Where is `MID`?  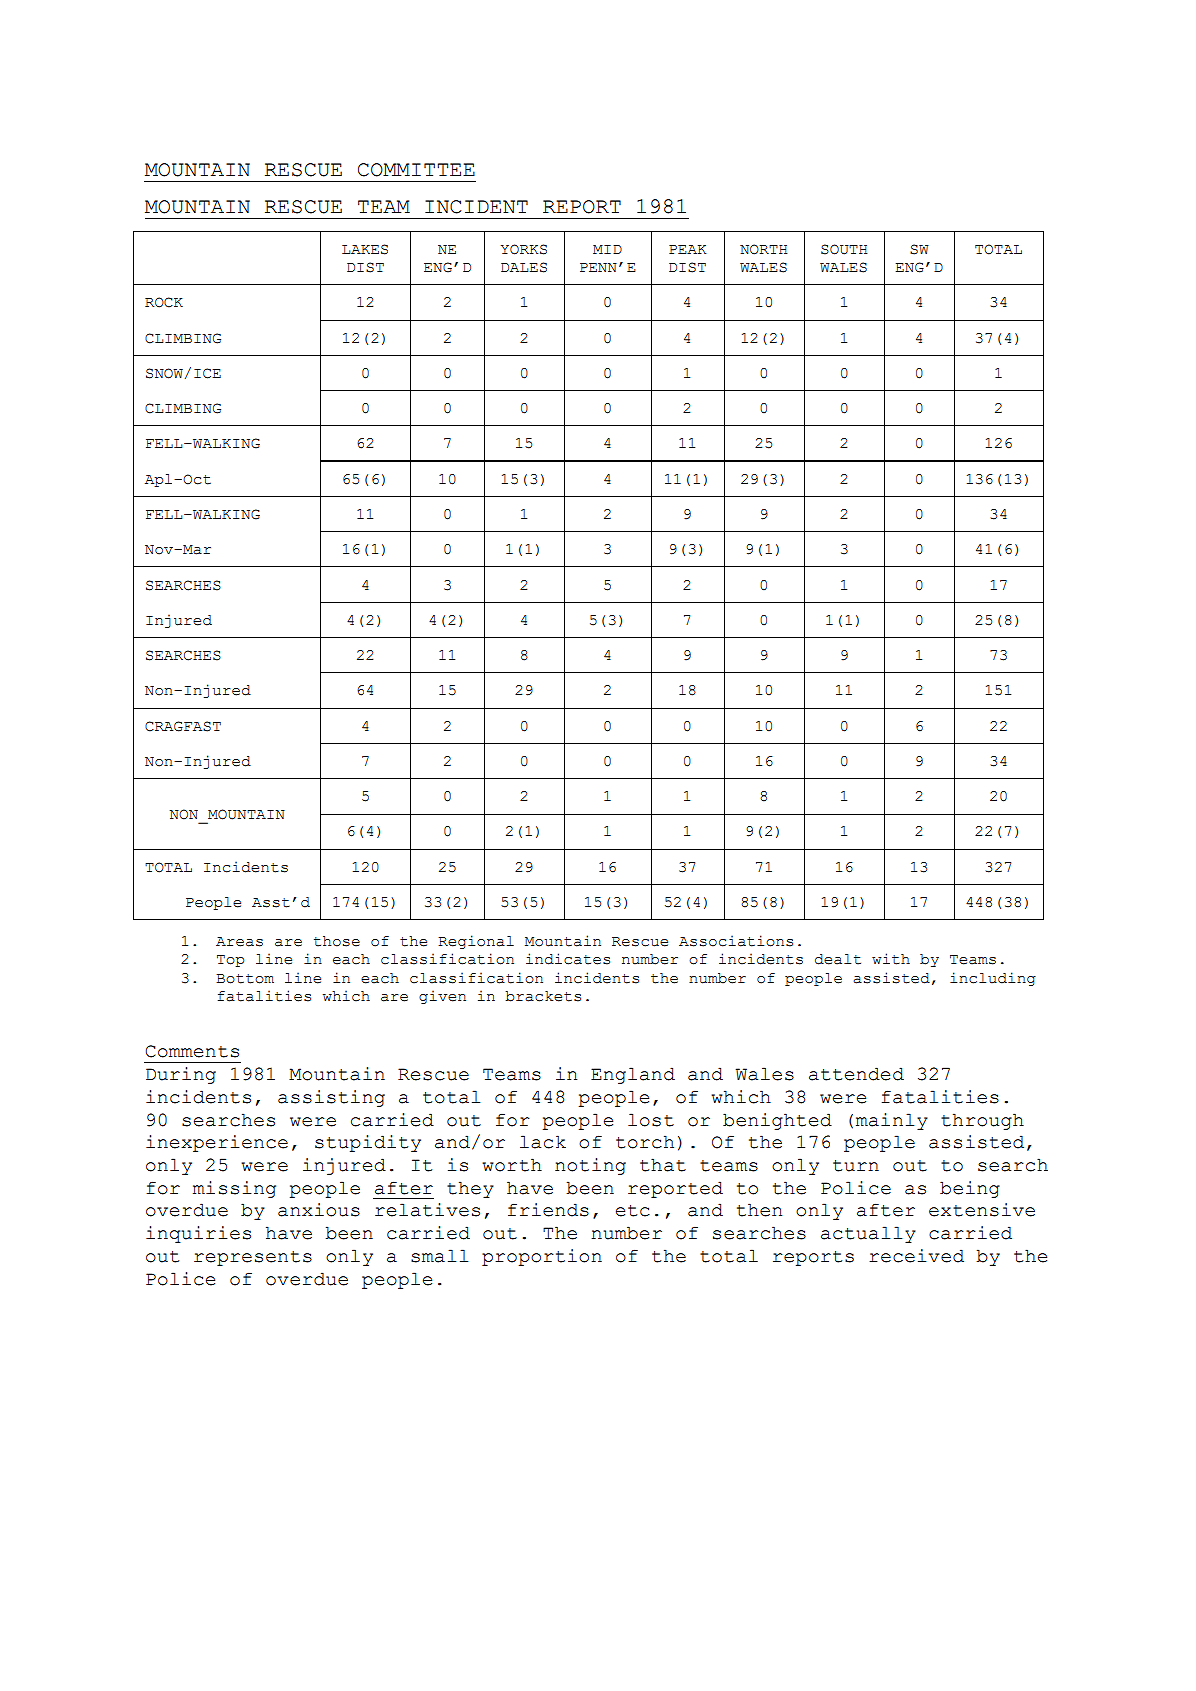
MID is located at coordinates (607, 249).
